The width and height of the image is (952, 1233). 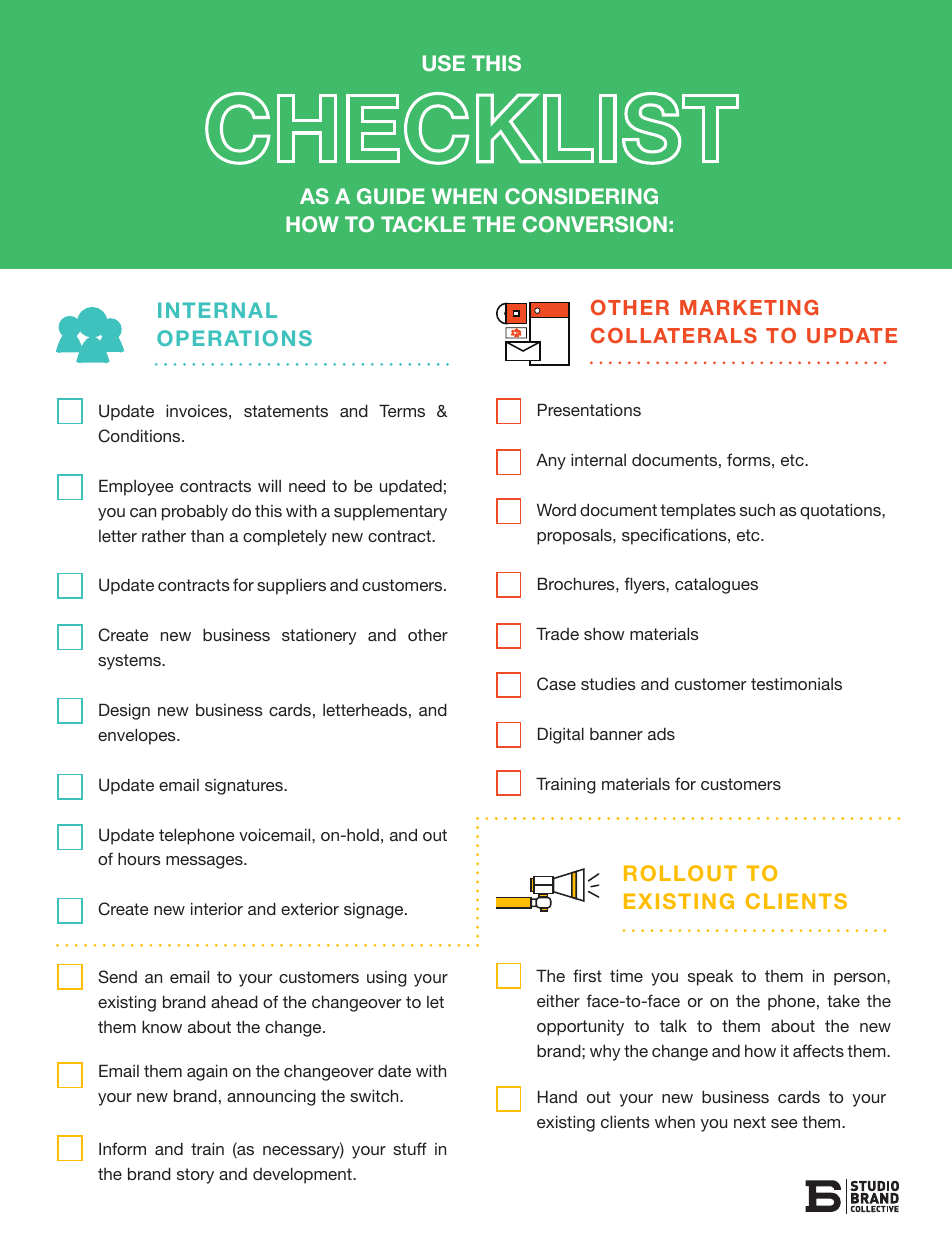 I want to click on signage, so click(x=375, y=911).
